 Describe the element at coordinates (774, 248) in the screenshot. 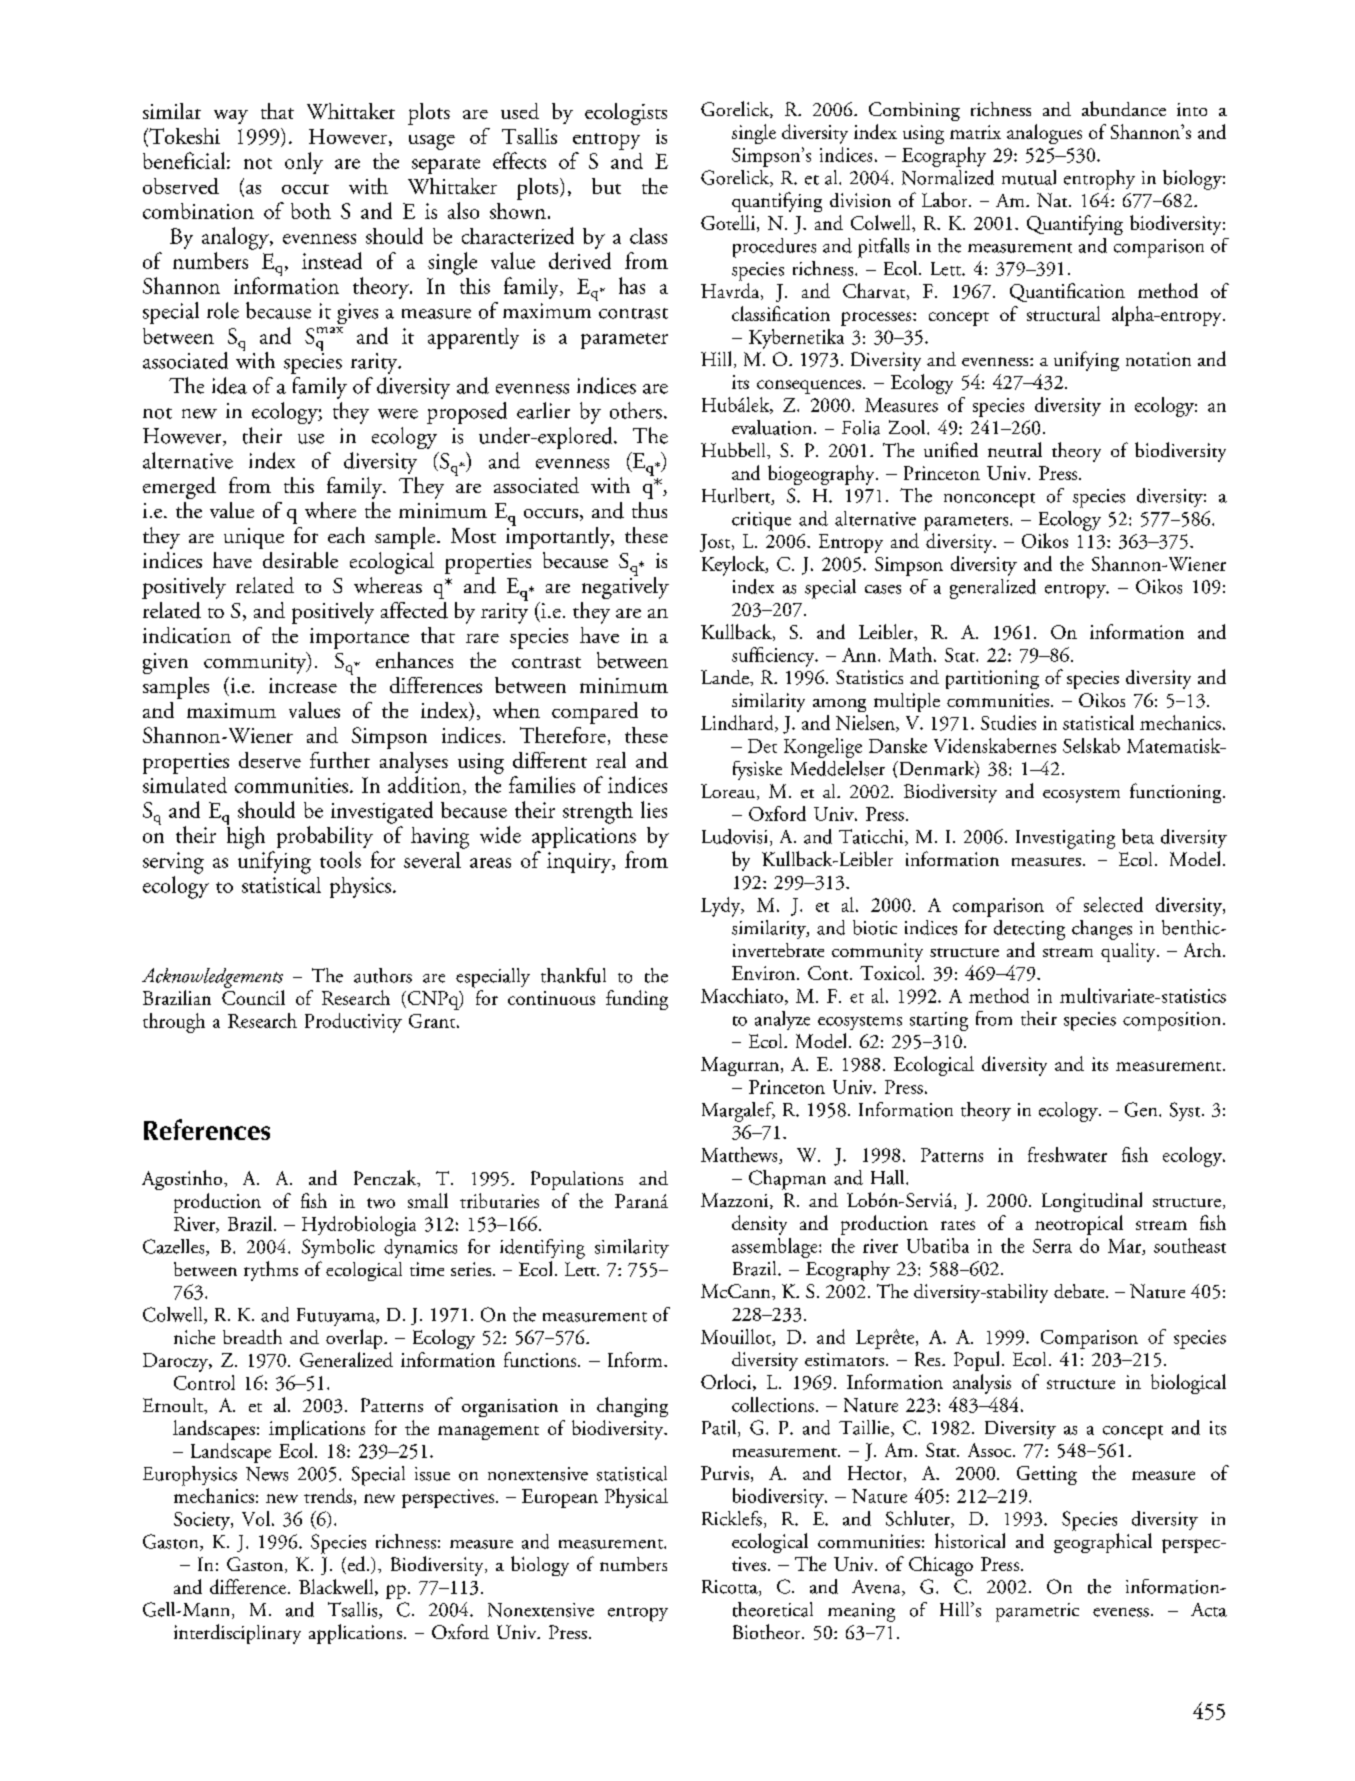

I see `procedures` at that location.
